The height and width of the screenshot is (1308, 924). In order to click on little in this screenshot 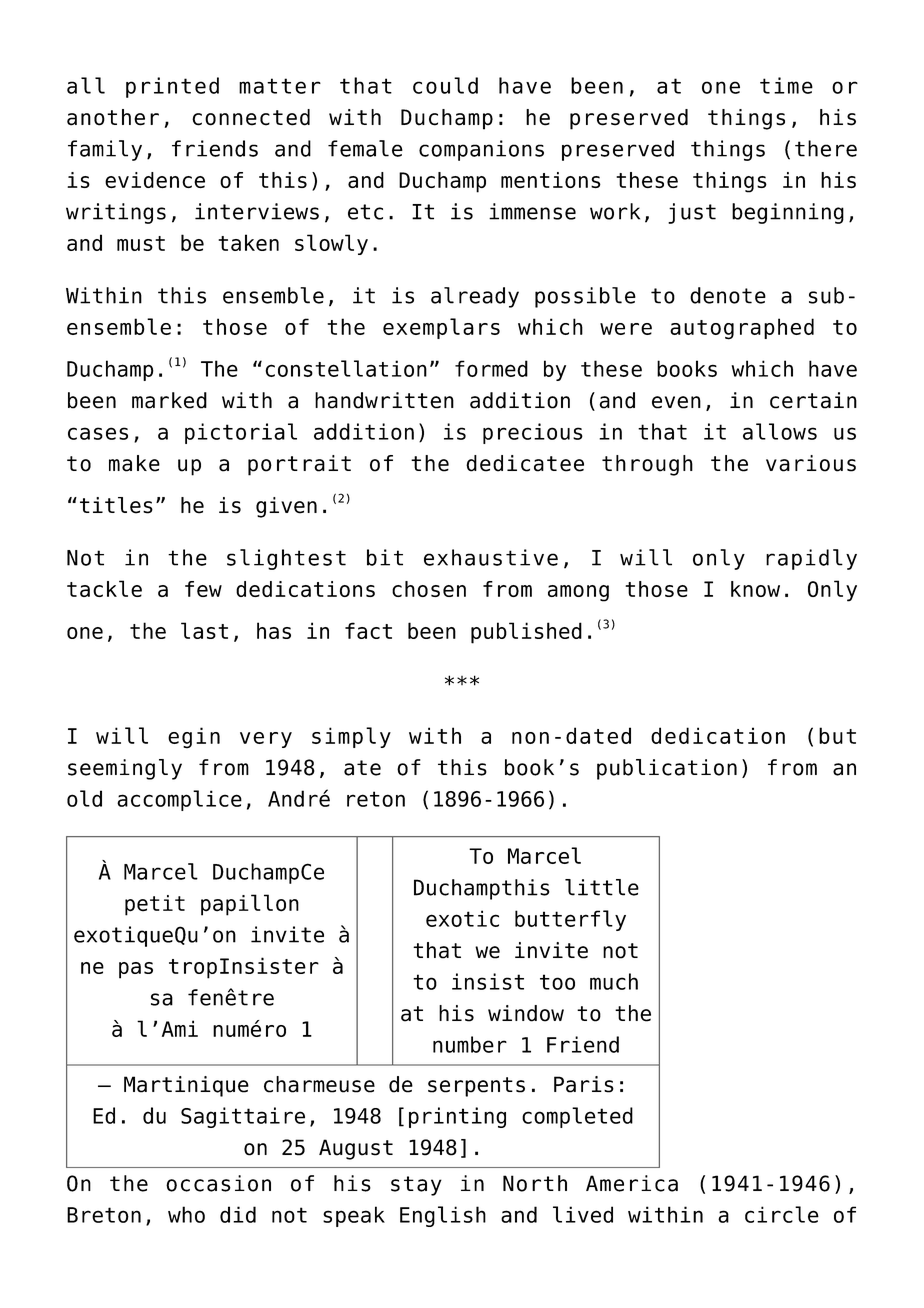, I will do `click(602, 887)`.
